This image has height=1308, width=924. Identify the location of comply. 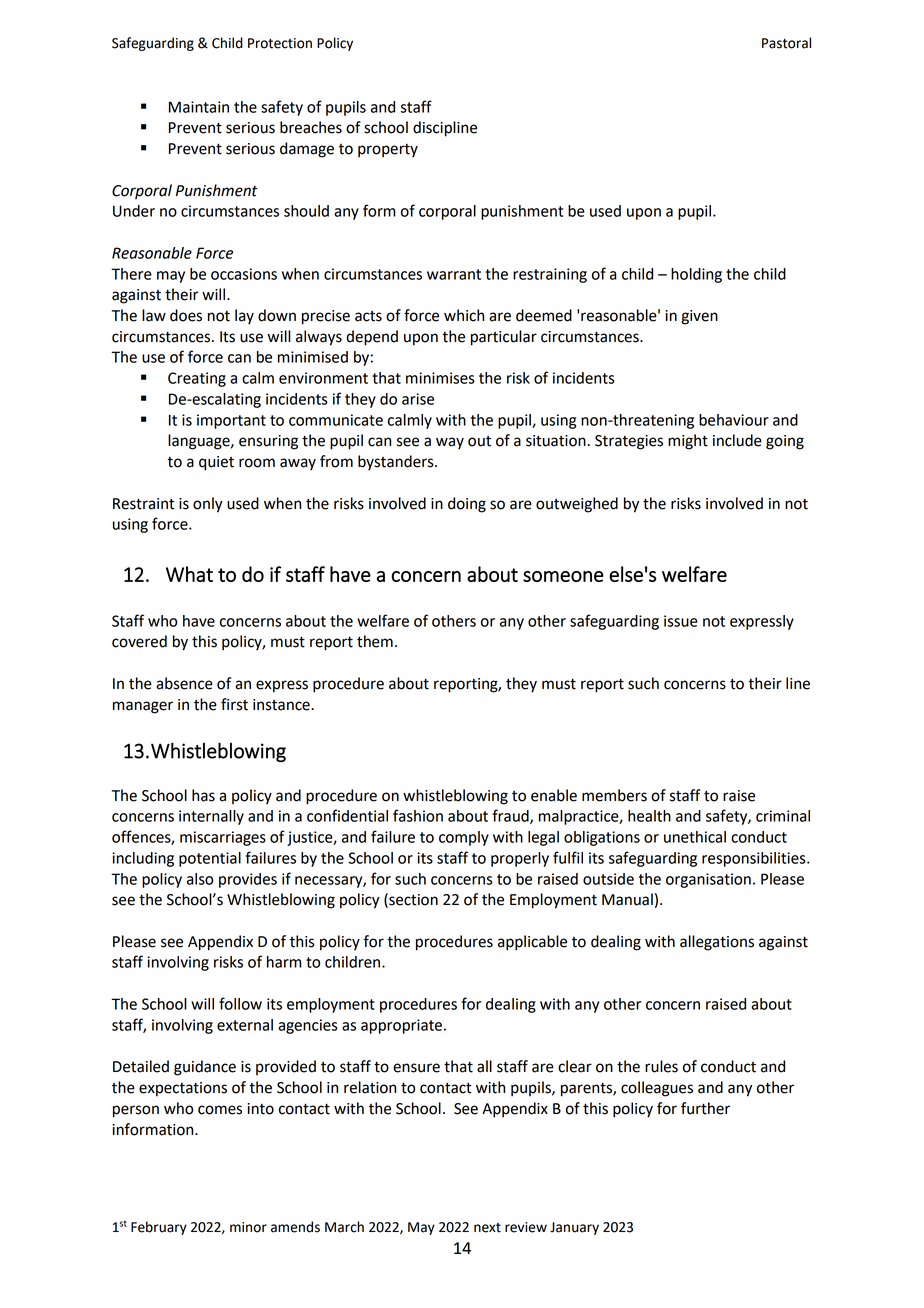
(464, 838).
